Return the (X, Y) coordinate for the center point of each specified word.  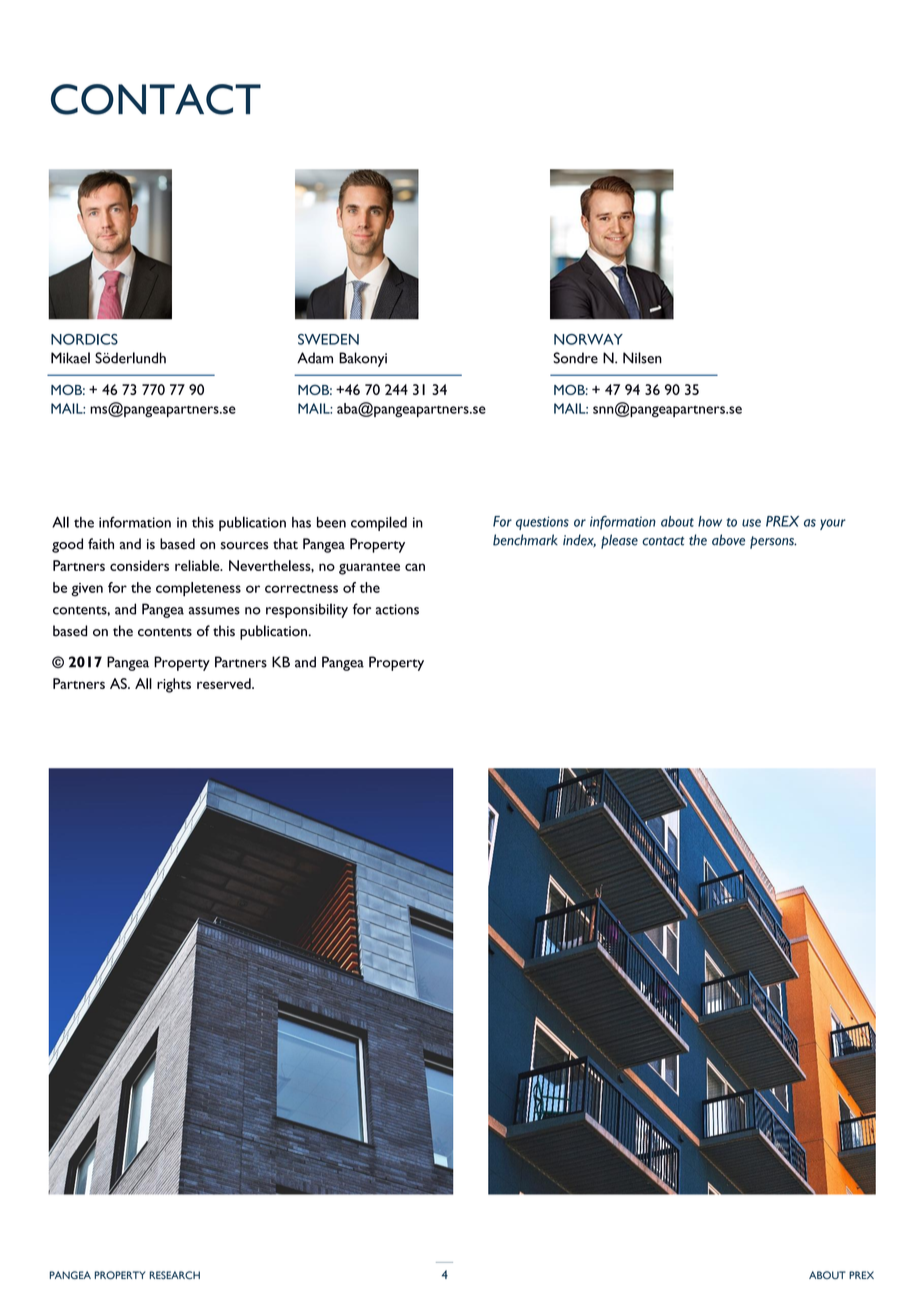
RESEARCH (175, 1275)
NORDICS (84, 339)
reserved (225, 683)
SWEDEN (328, 339)
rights (174, 685)
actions (397, 609)
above (728, 540)
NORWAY (588, 339)
